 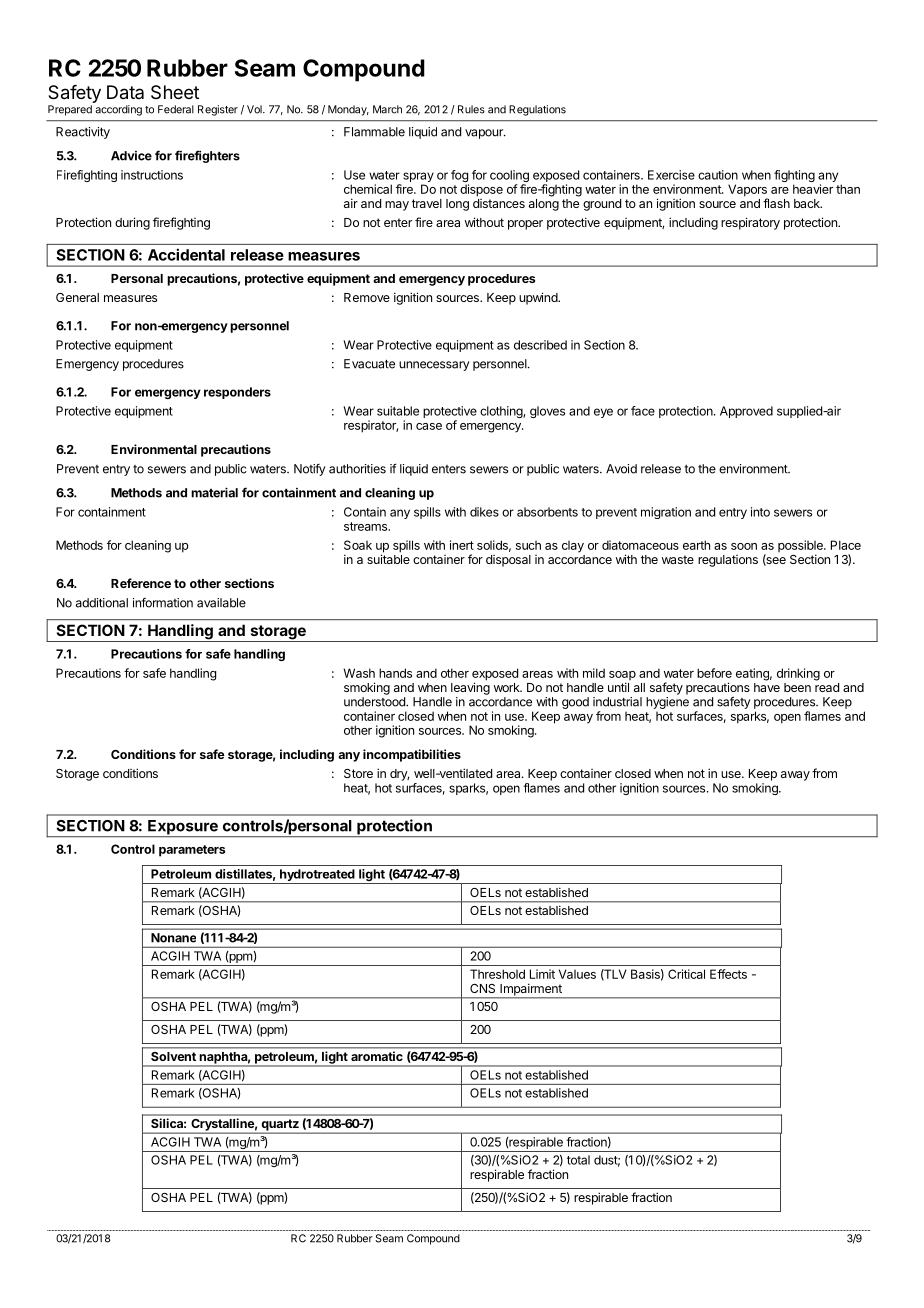 I want to click on Rules, so click(x=471, y=109).
